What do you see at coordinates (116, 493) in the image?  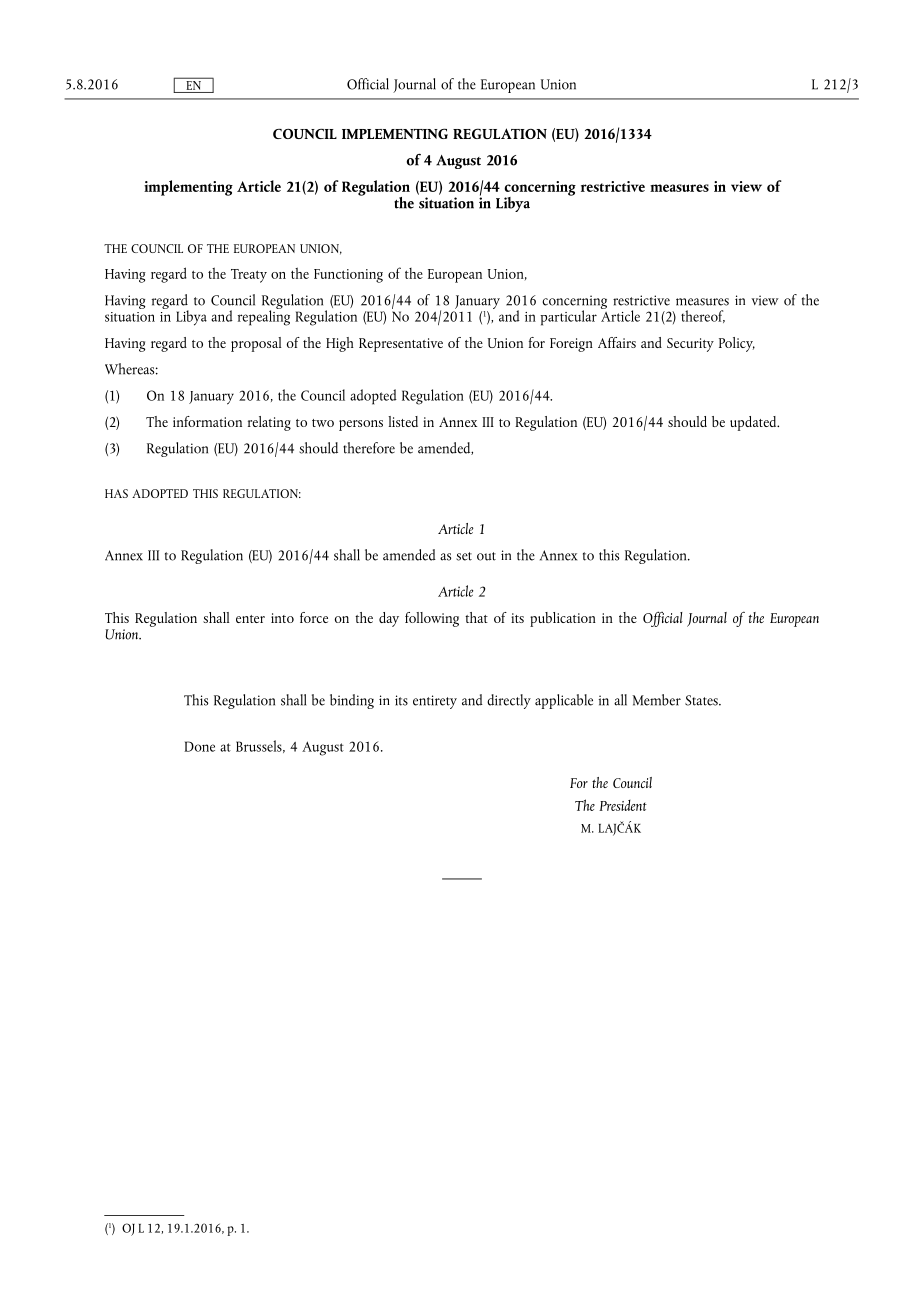 I see `HAS` at bounding box center [116, 493].
